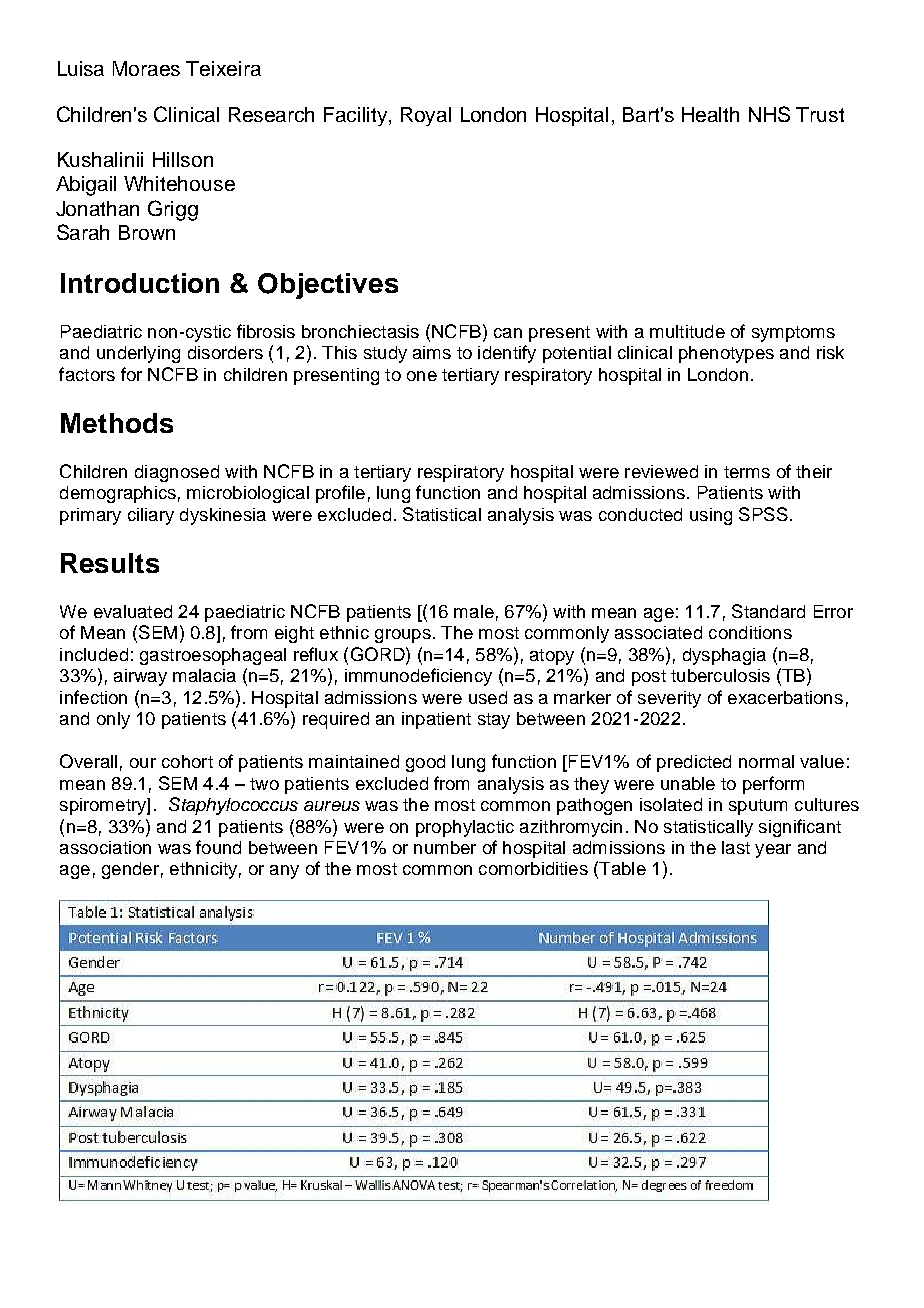 The height and width of the screenshot is (1308, 924). I want to click on profile, so click(340, 494).
